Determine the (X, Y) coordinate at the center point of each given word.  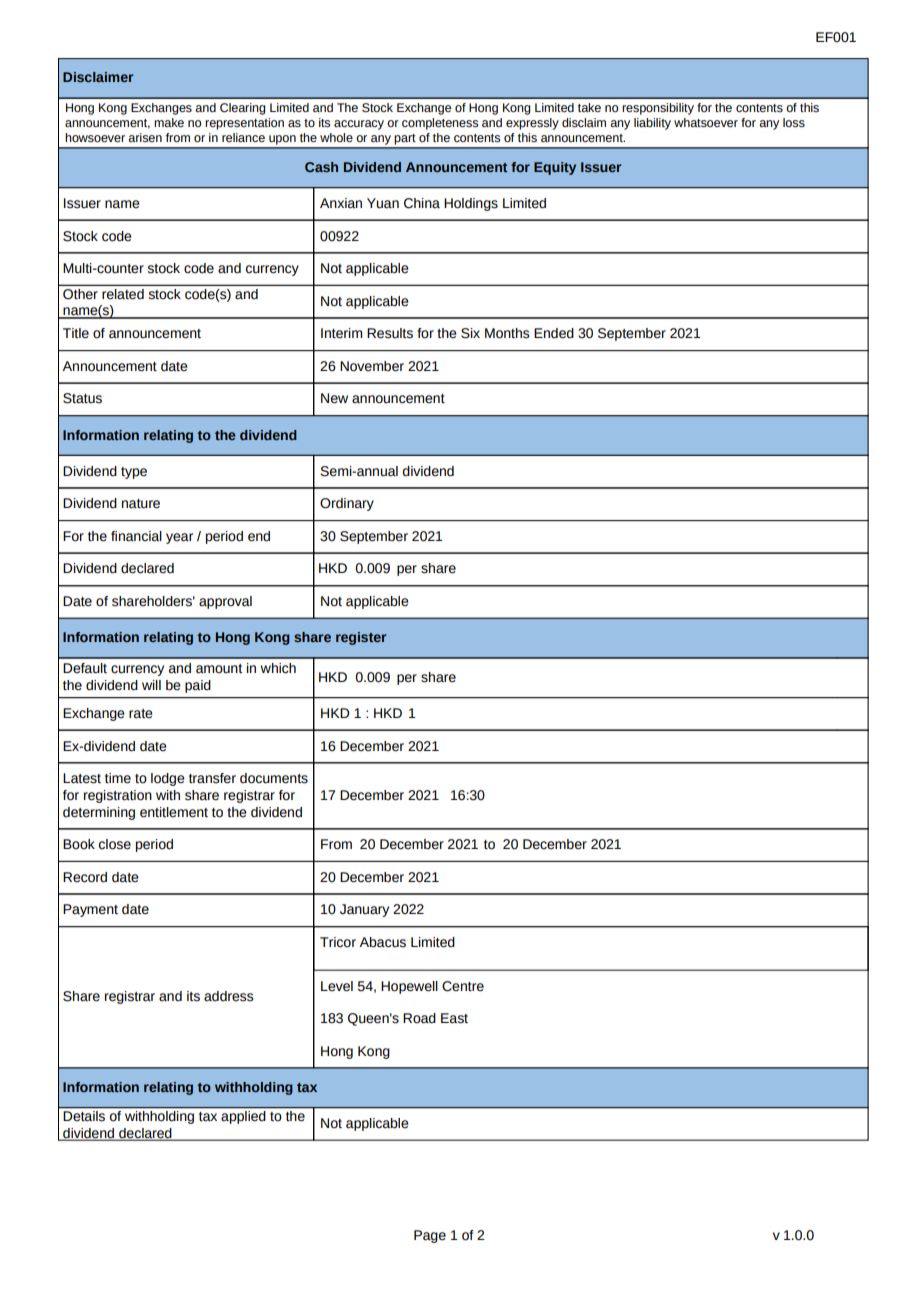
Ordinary (347, 504)
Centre (463, 986)
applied (243, 1117)
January (364, 910)
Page (430, 1236)
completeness (440, 124)
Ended (554, 333)
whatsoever (706, 123)
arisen (145, 138)
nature (141, 504)
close (115, 844)
